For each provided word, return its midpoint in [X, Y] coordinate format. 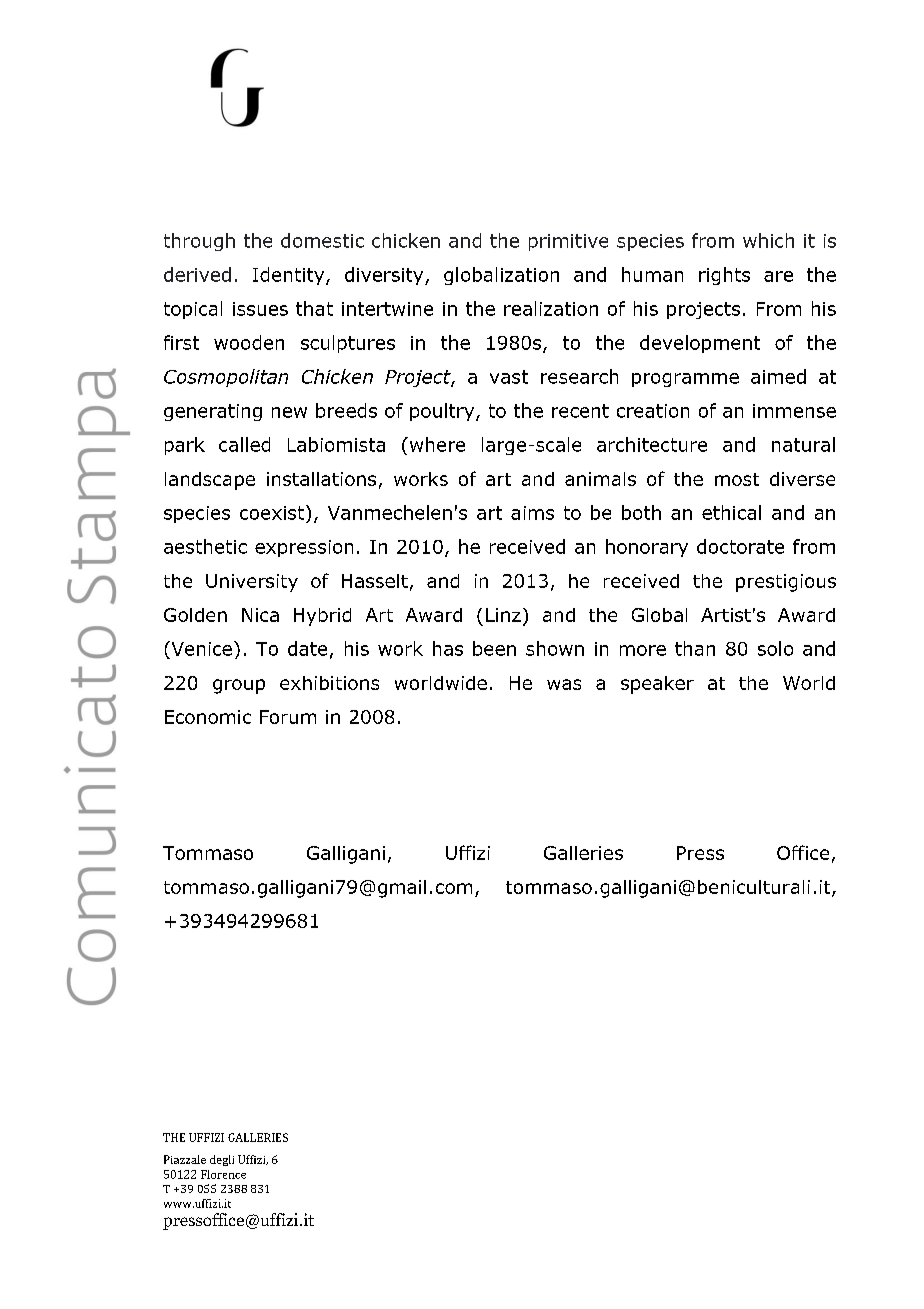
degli [222, 1160]
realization [551, 308]
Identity [290, 276]
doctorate [740, 546]
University [252, 583]
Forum [288, 717]
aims [532, 513]
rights [724, 276]
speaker [657, 685]
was [564, 684]
